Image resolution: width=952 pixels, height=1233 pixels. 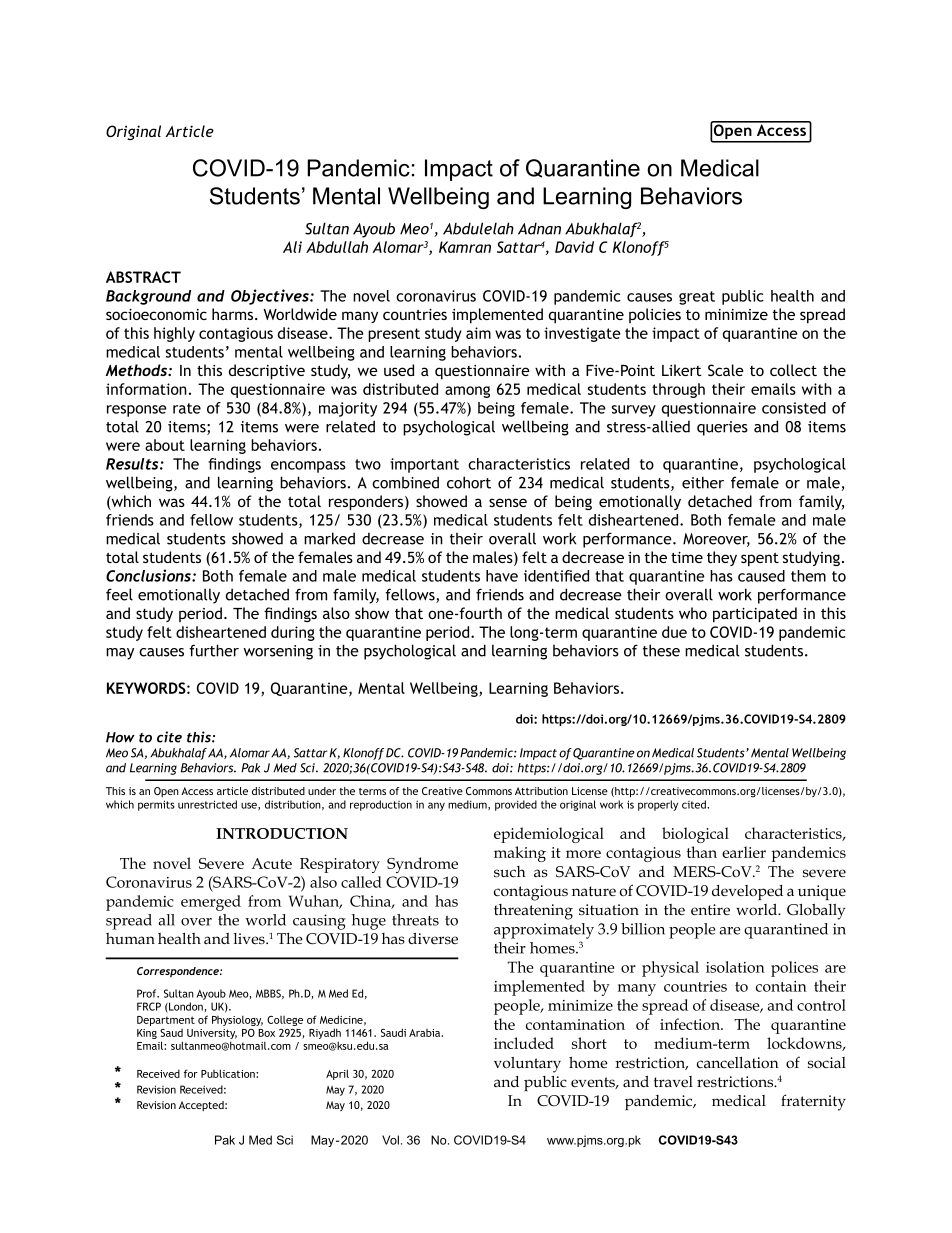 I want to click on ABSTRACT, so click(x=143, y=277).
